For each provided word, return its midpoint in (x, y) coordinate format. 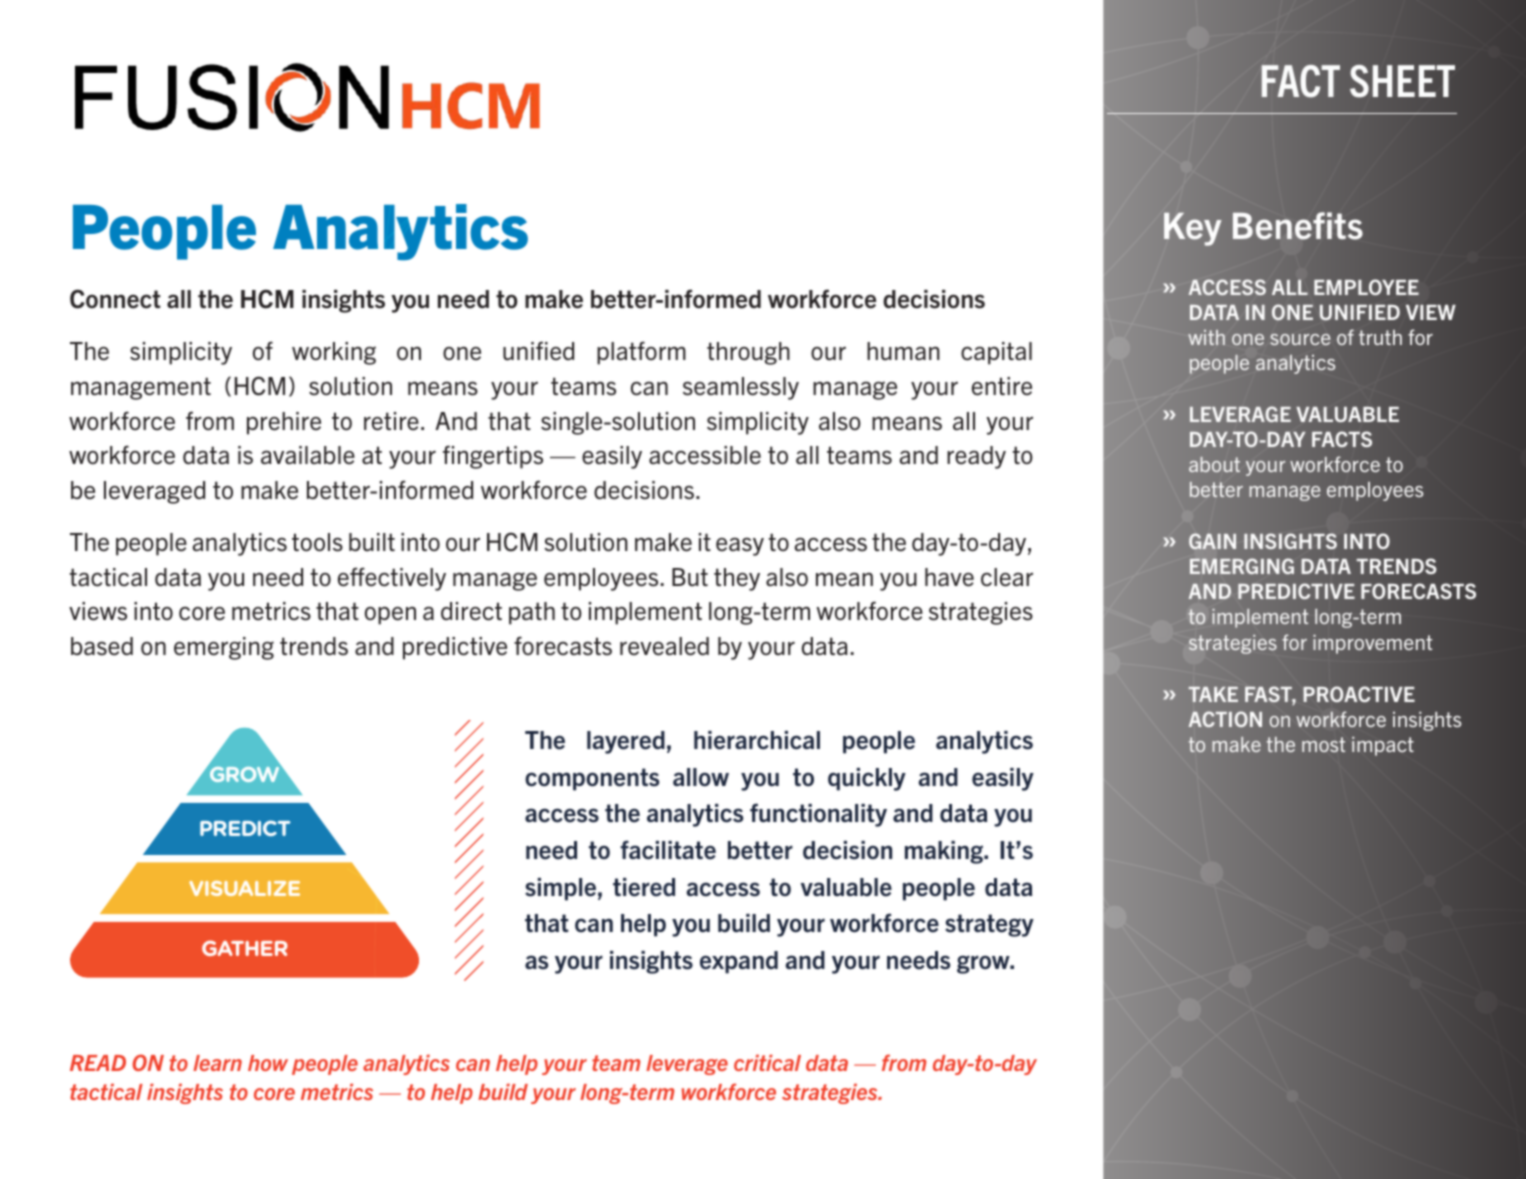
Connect (115, 299)
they (737, 579)
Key (1192, 229)
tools (317, 542)
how (268, 1063)
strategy (989, 925)
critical (767, 1063)
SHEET (1402, 81)
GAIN (1212, 541)
